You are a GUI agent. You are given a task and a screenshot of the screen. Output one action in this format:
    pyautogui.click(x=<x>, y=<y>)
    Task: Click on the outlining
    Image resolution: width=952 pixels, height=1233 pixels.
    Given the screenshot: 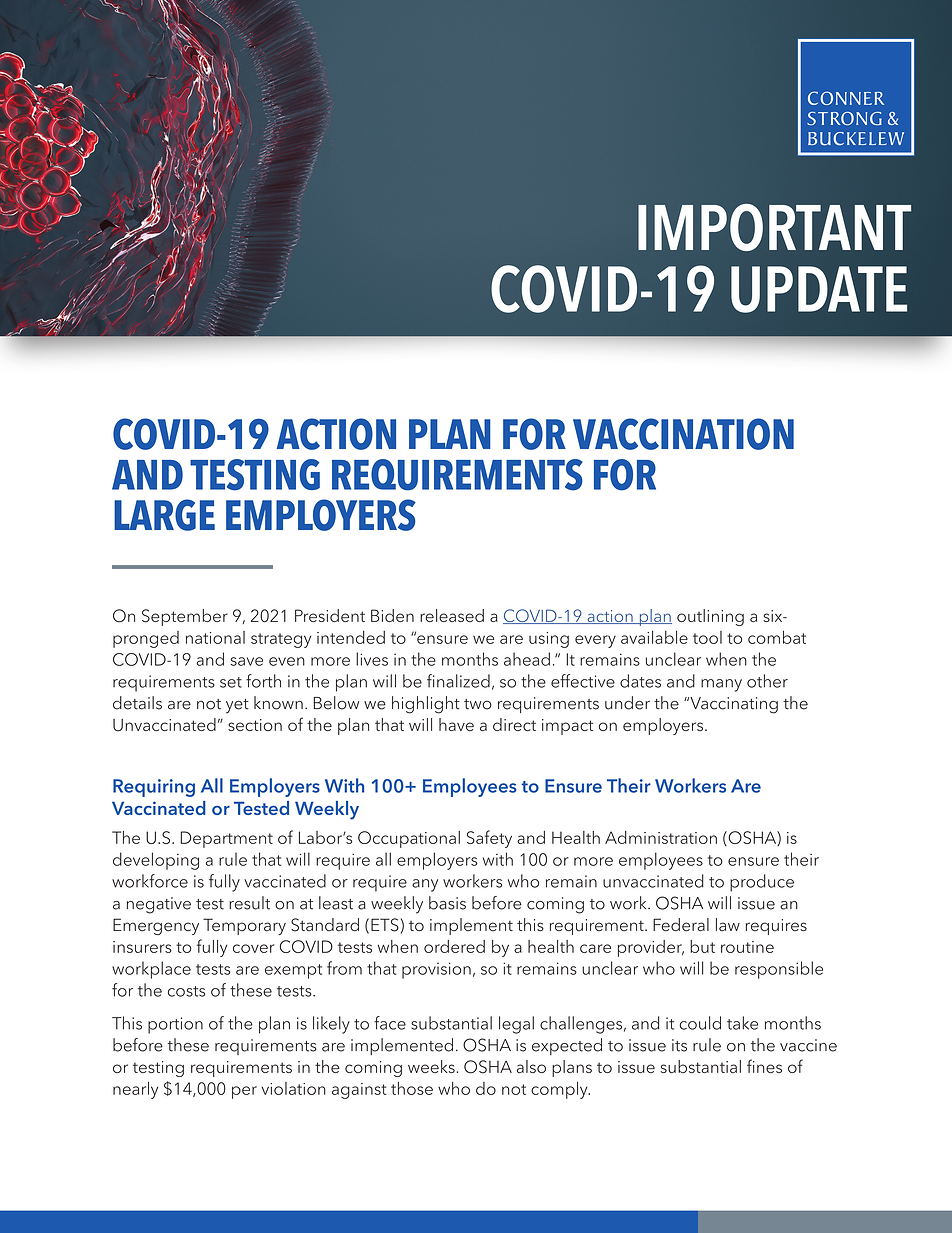 What is the action you would take?
    pyautogui.click(x=710, y=617)
